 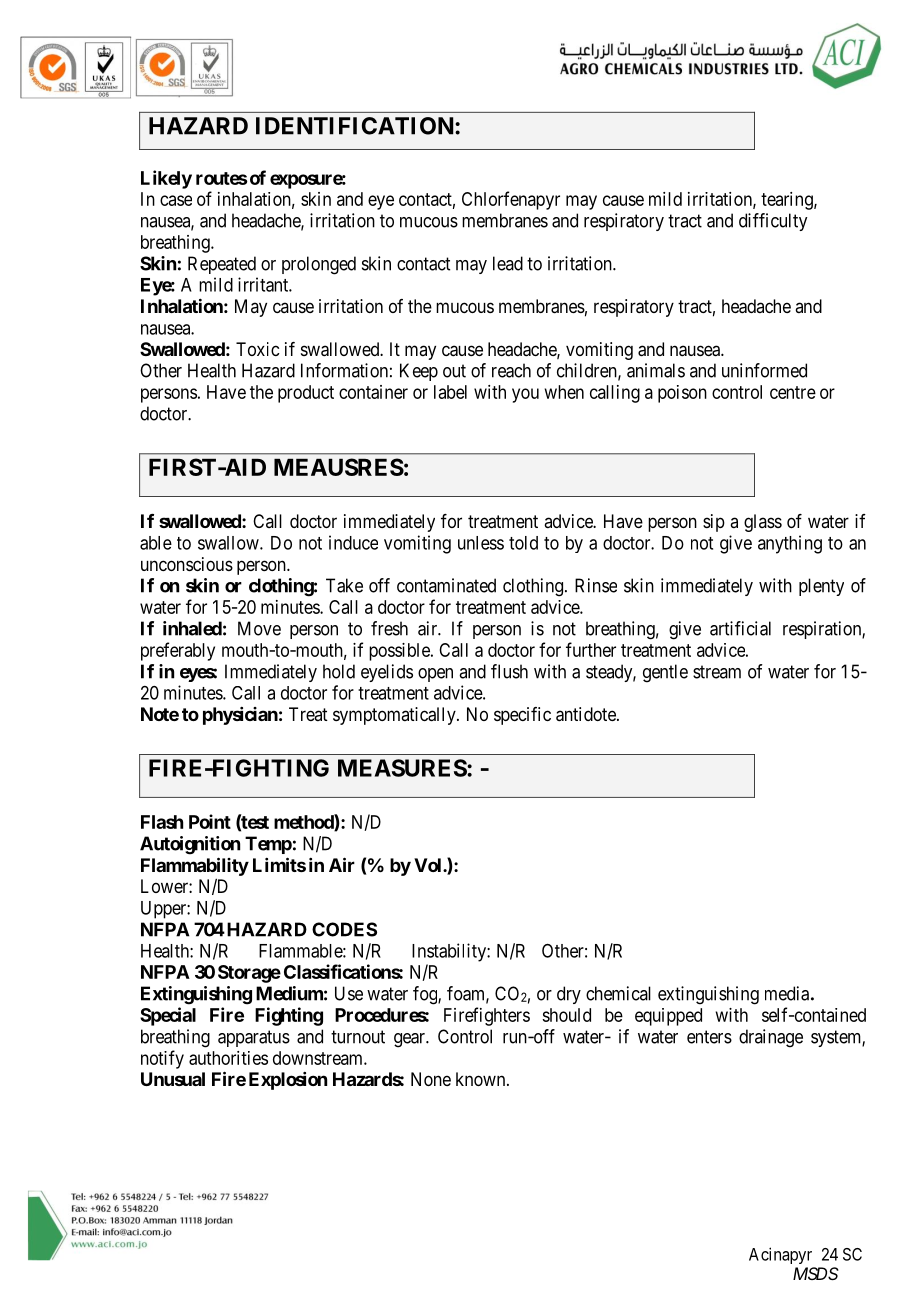 What do you see at coordinates (740, 628) in the image?
I see `artificial` at bounding box center [740, 628].
